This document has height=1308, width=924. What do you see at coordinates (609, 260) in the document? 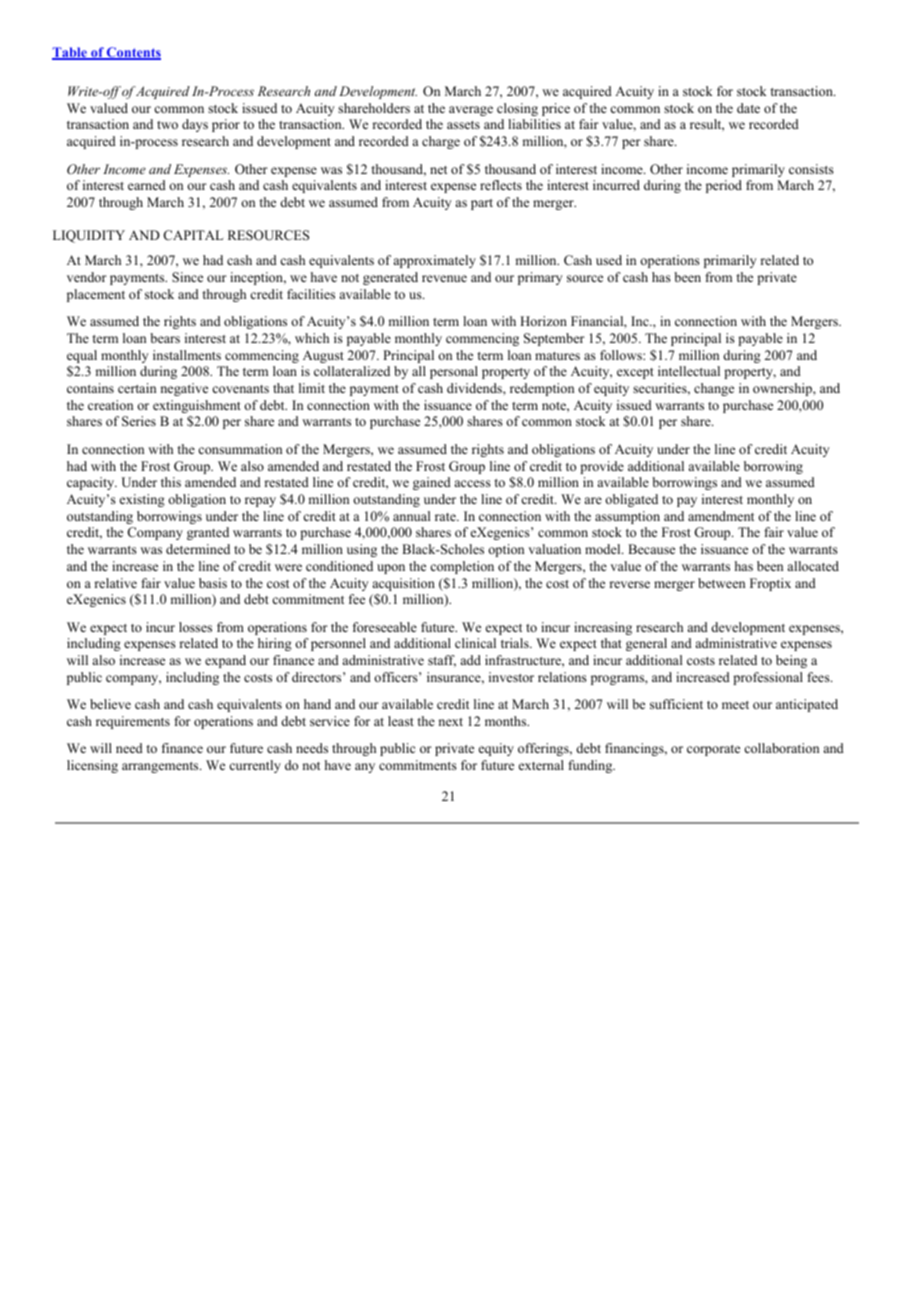
I see `used` at bounding box center [609, 260].
